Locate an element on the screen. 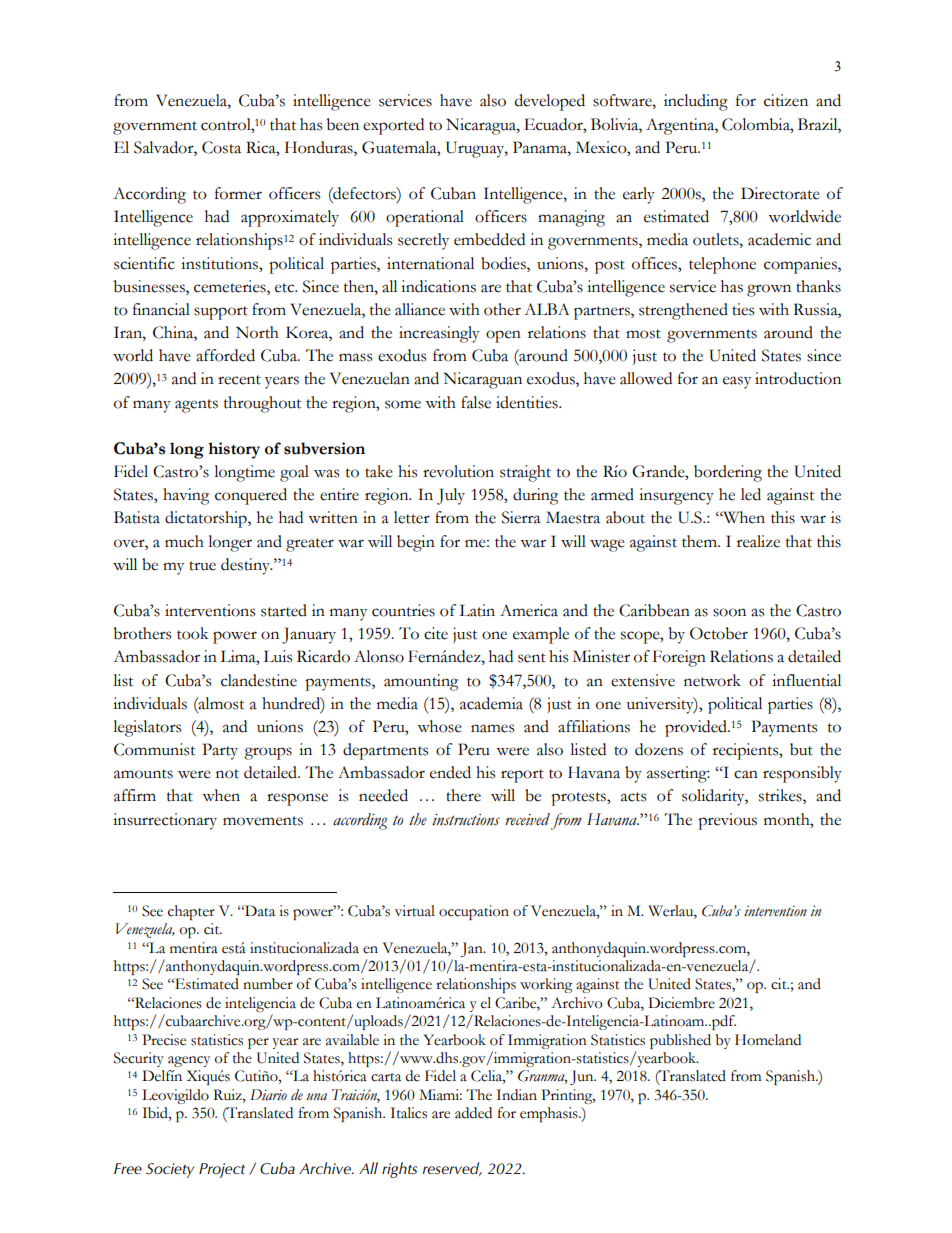 This screenshot has width=952, height=1233. Costa is located at coordinates (221, 147).
